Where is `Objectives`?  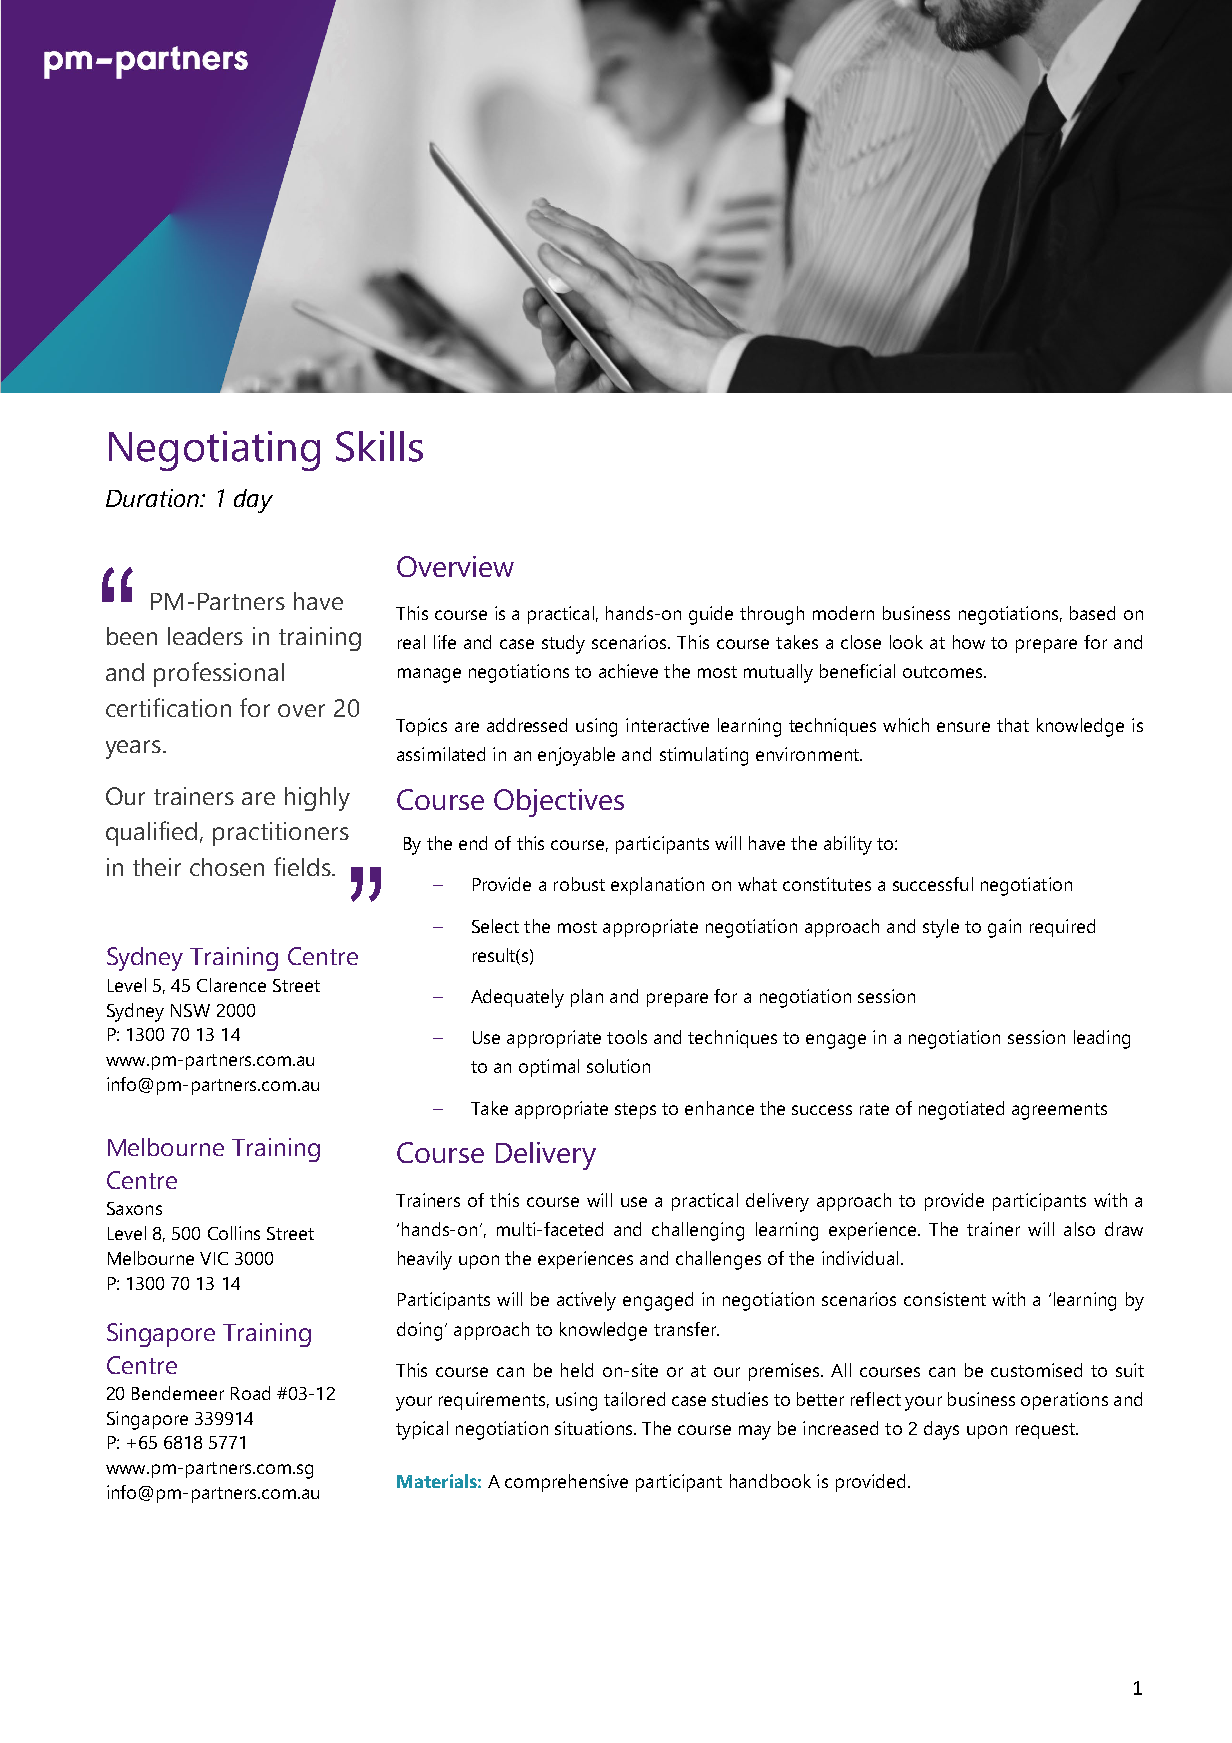 Objectives is located at coordinates (559, 803).
